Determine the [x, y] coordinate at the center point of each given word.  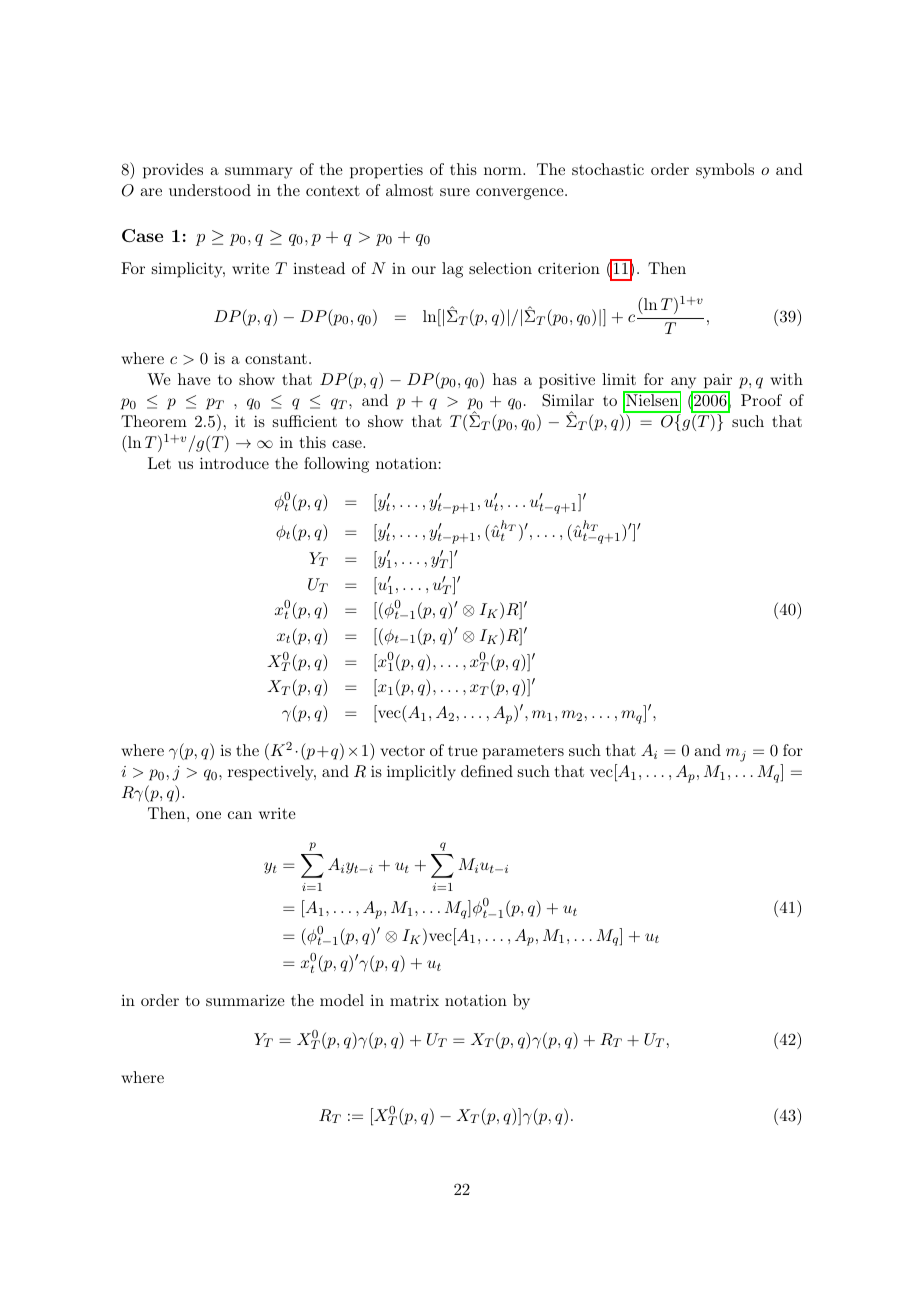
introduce [234, 463]
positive [567, 381]
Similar [568, 400]
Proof [761, 400]
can [240, 815]
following [336, 465]
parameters [523, 753]
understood [210, 190]
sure [455, 192]
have [194, 379]
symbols [725, 171]
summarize [245, 1000]
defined [487, 771]
